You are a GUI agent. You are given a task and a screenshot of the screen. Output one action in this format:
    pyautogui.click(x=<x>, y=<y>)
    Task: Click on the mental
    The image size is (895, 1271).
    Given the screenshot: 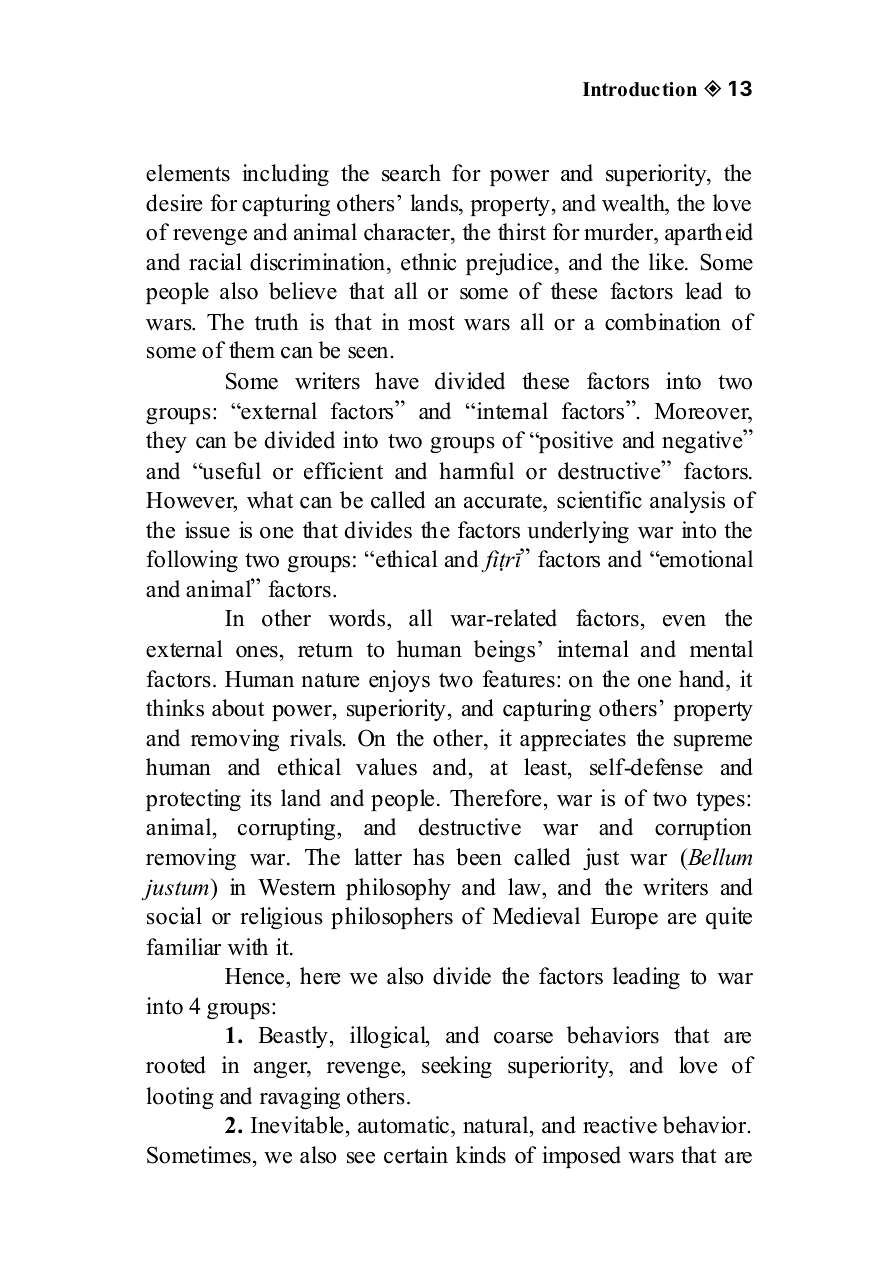 What is the action you would take?
    pyautogui.click(x=721, y=649)
